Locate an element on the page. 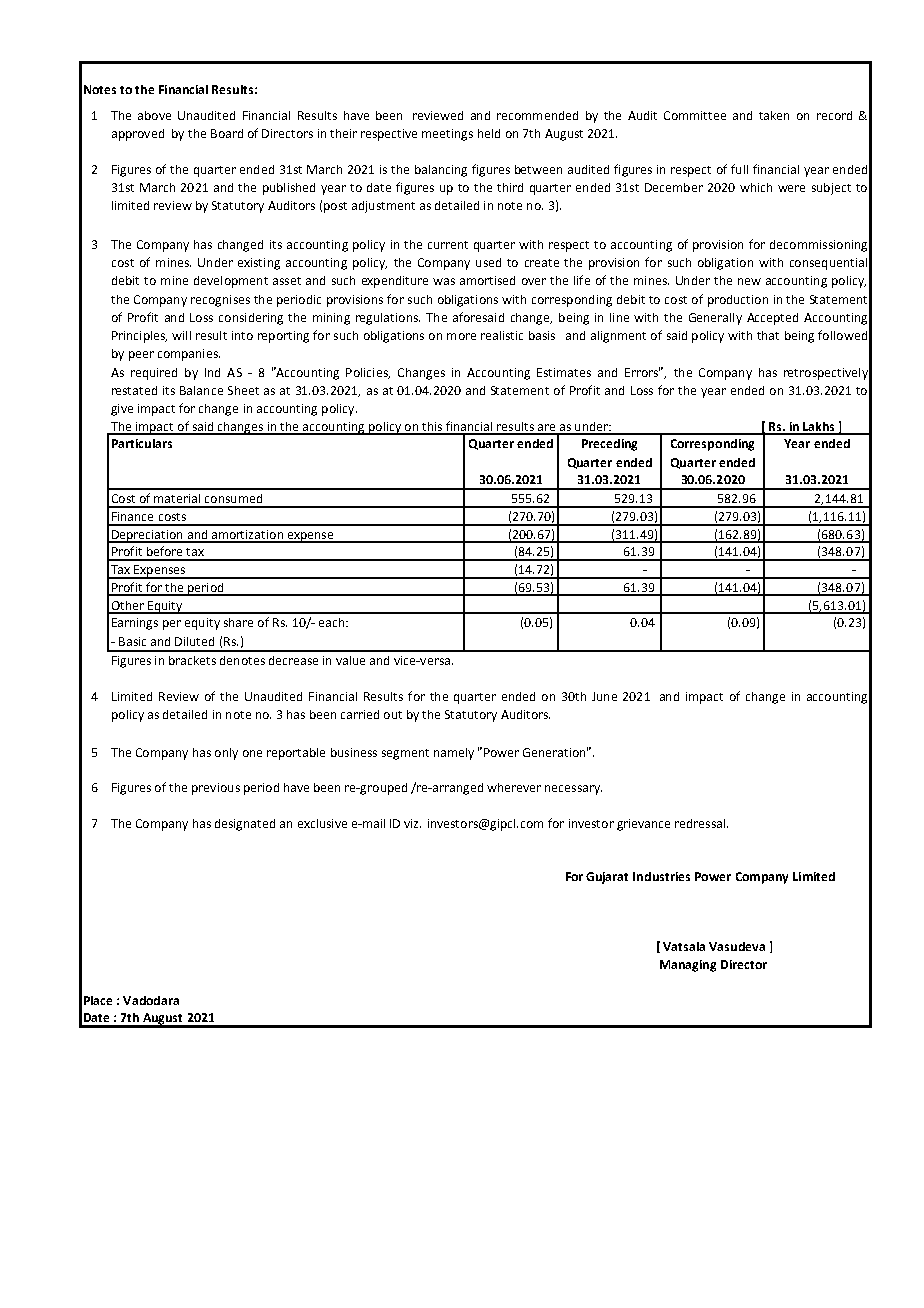  June is located at coordinates (604, 696).
